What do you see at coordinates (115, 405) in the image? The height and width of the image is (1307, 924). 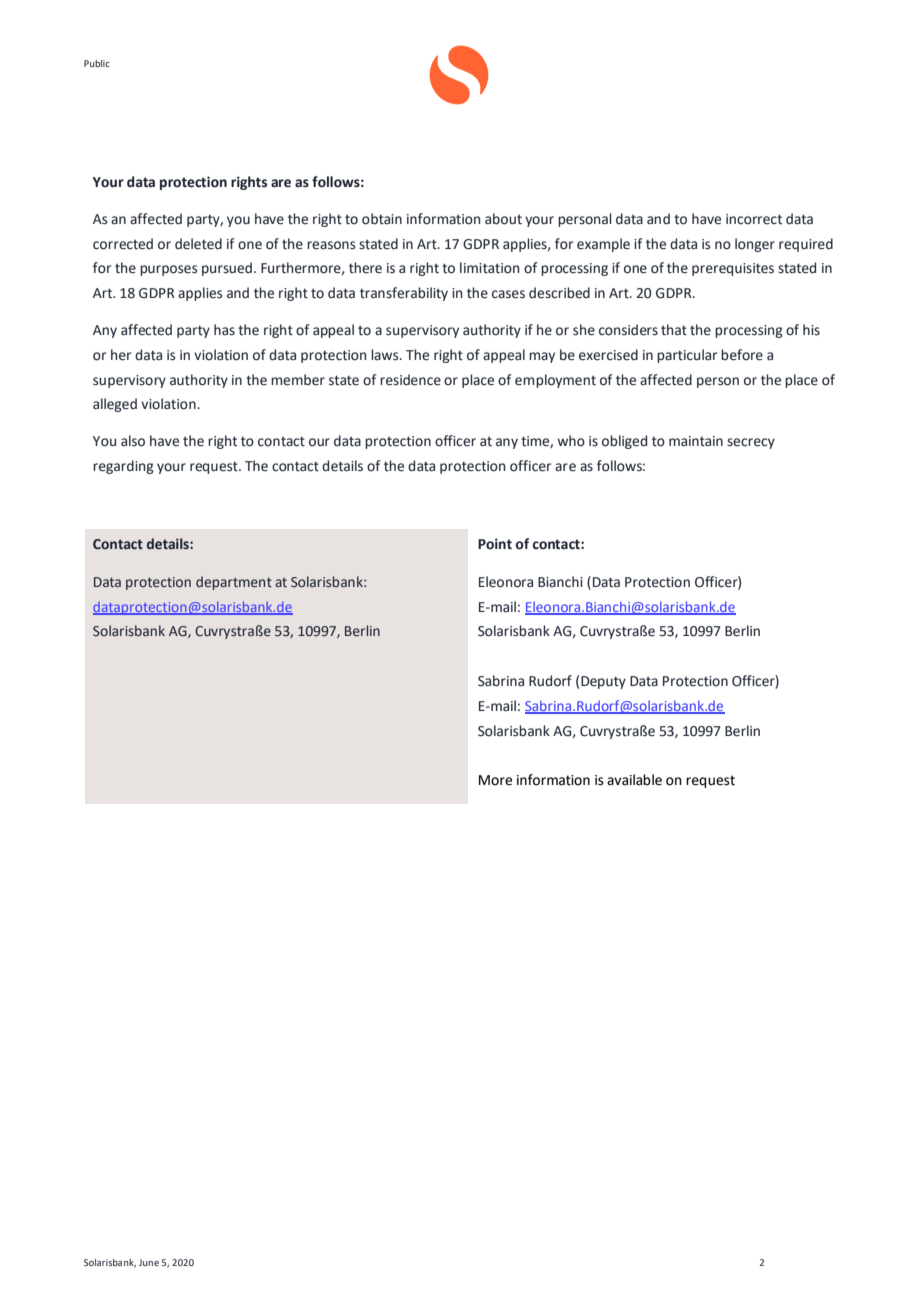 I see `alleged` at bounding box center [115, 405].
